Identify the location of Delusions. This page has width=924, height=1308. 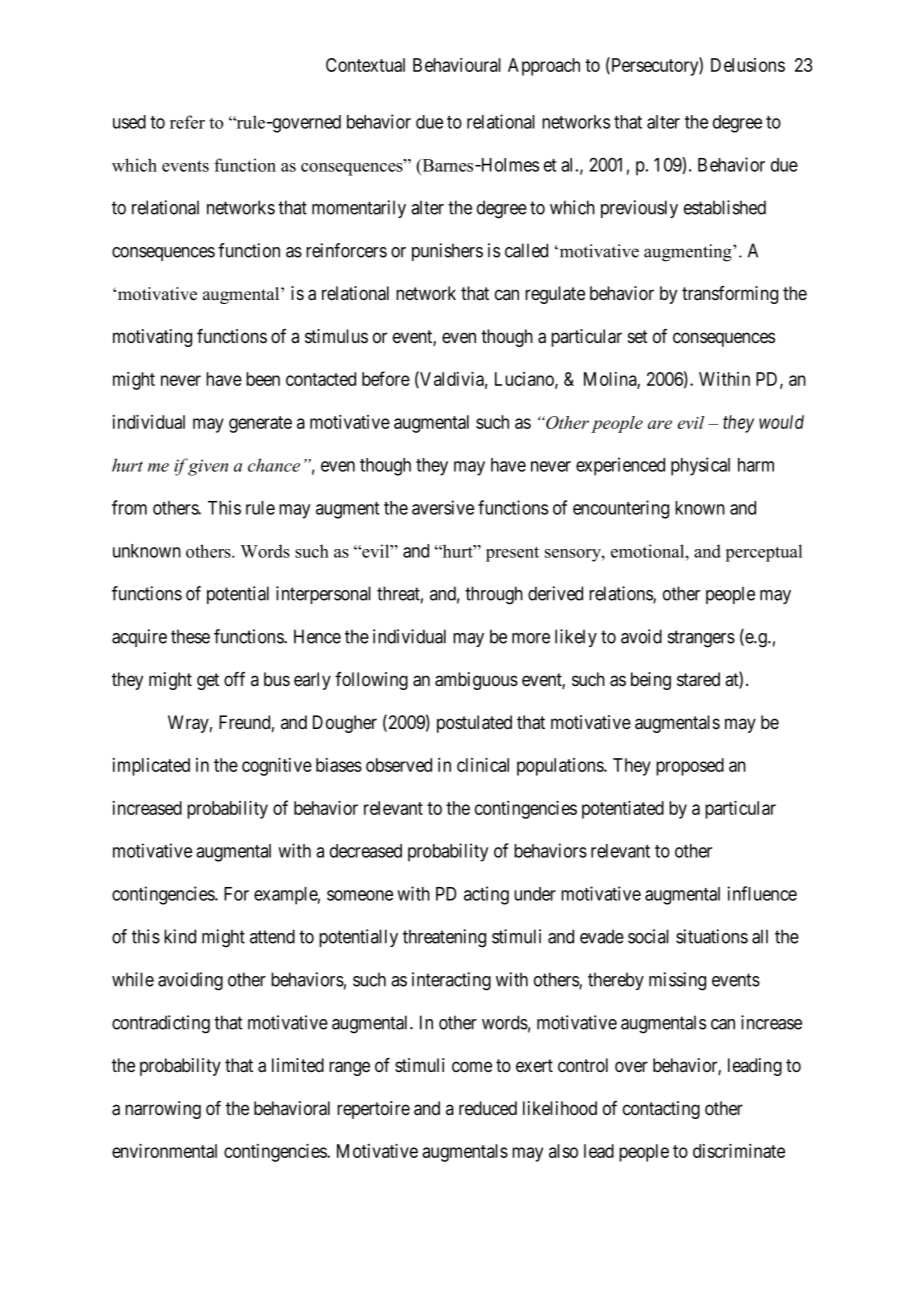
(748, 65).
